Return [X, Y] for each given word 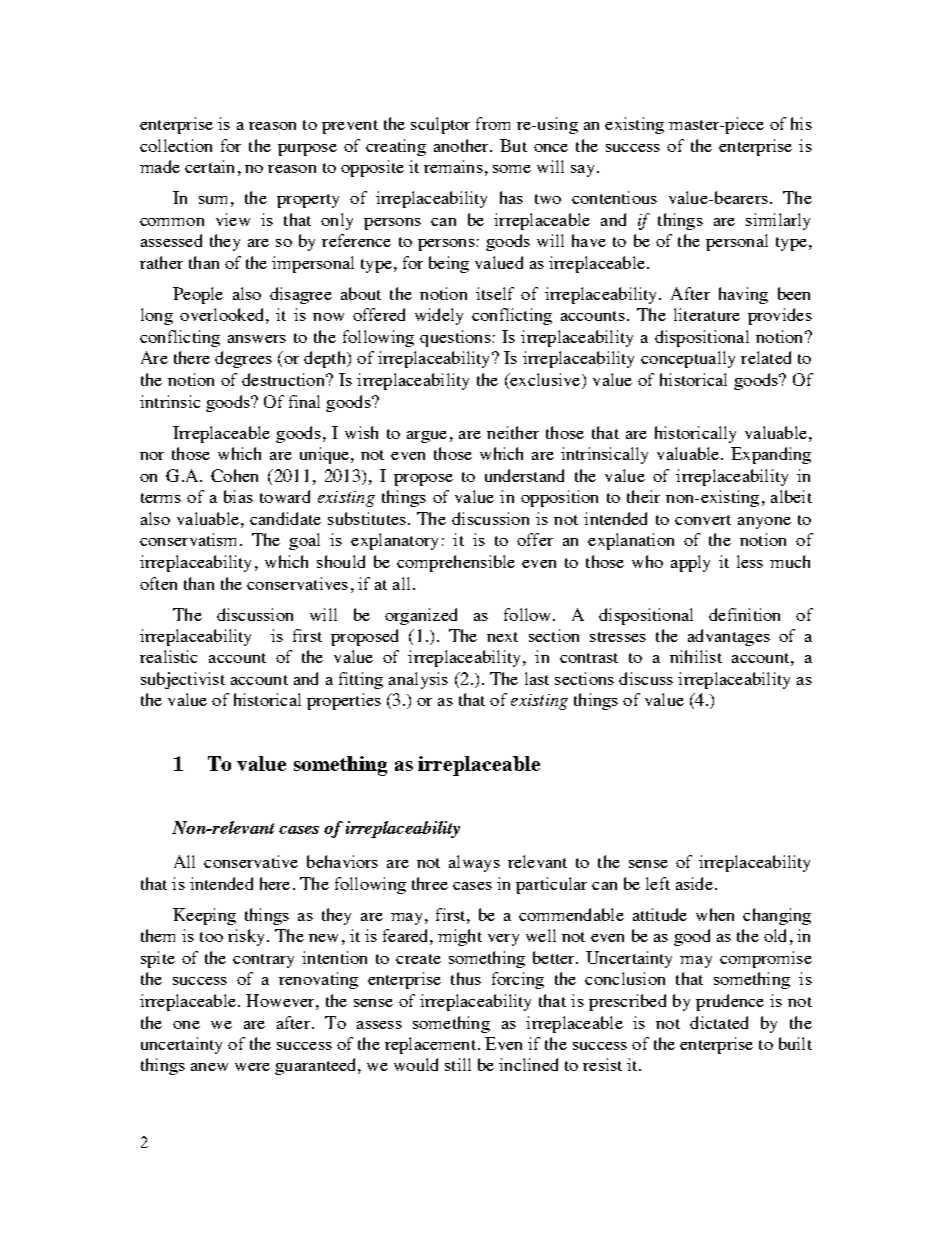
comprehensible [456, 563]
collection [176, 145]
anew [209, 1067]
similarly [778, 221]
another [462, 145]
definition [744, 614]
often [158, 583]
